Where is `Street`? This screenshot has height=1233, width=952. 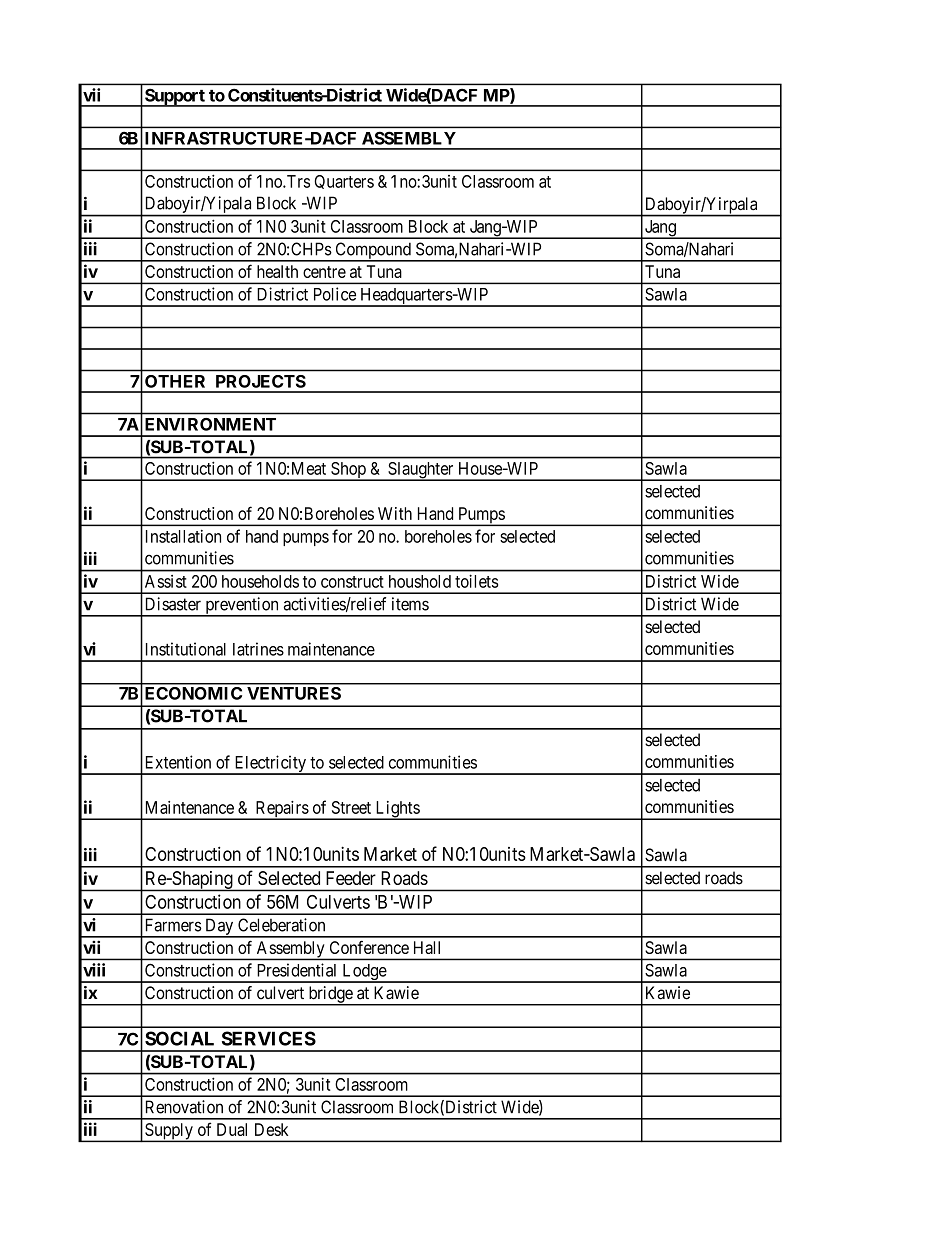 Street is located at coordinates (351, 807).
